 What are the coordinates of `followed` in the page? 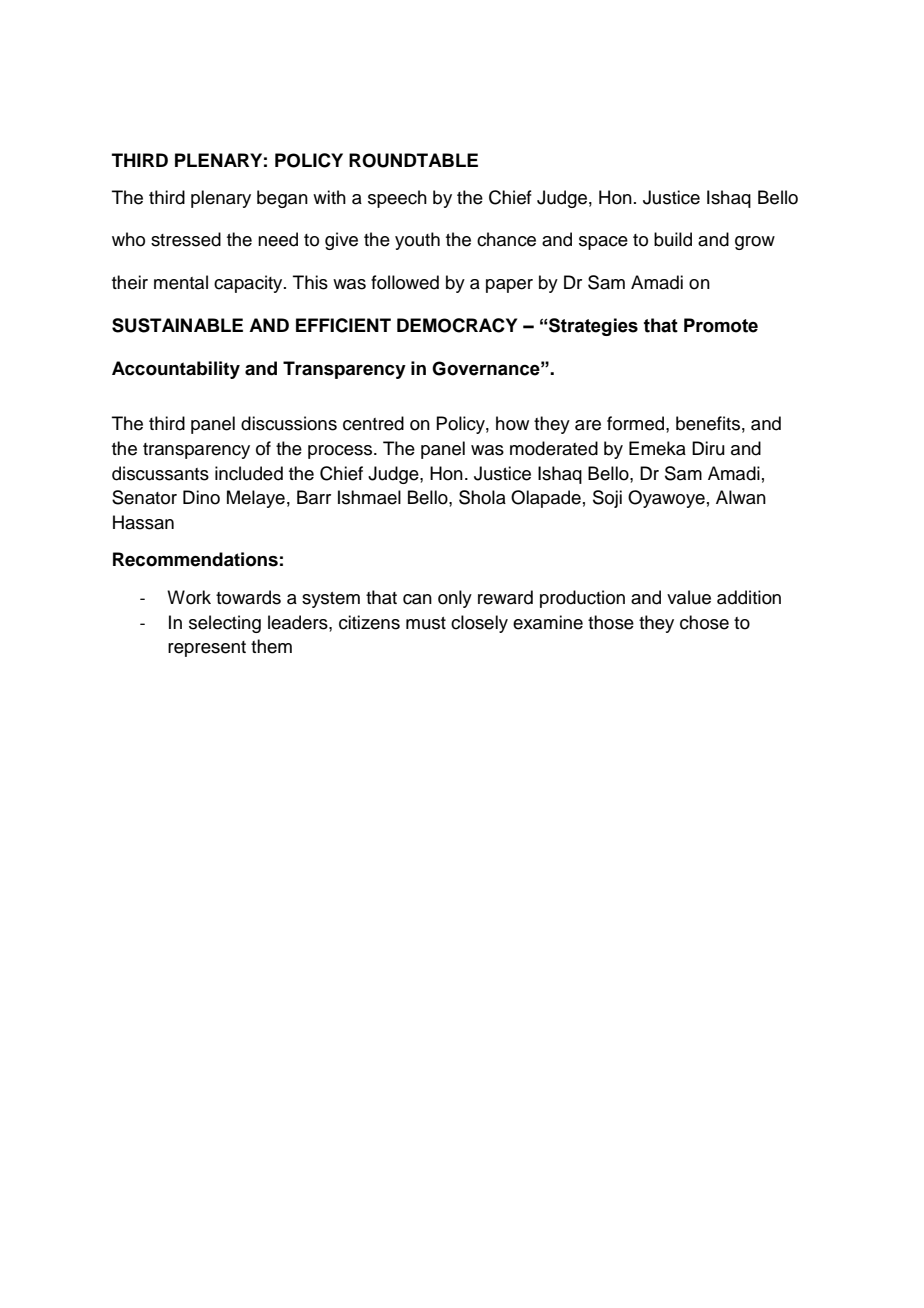 It's located at (405, 282).
